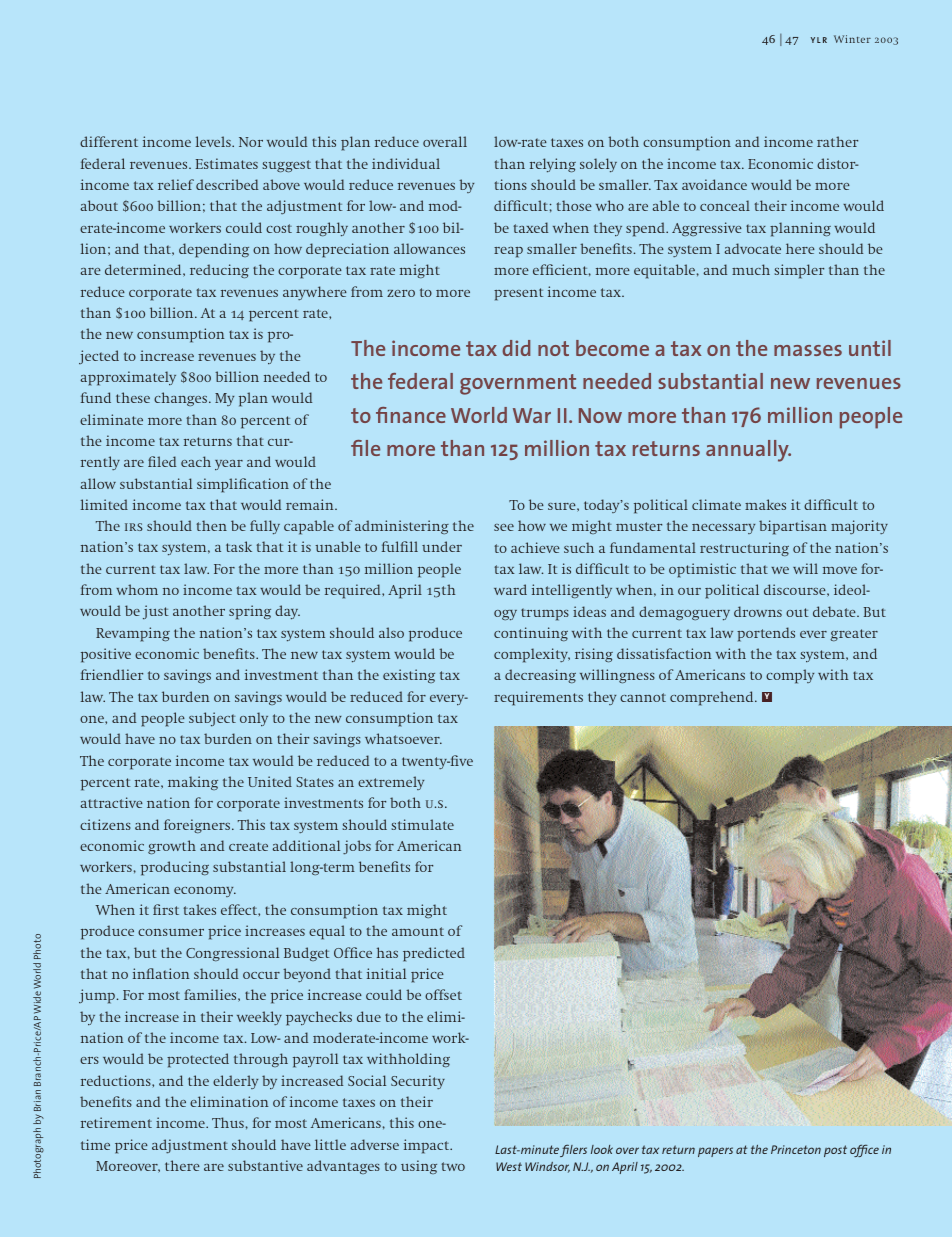 The image size is (952, 1237). I want to click on West, so click(509, 1166).
